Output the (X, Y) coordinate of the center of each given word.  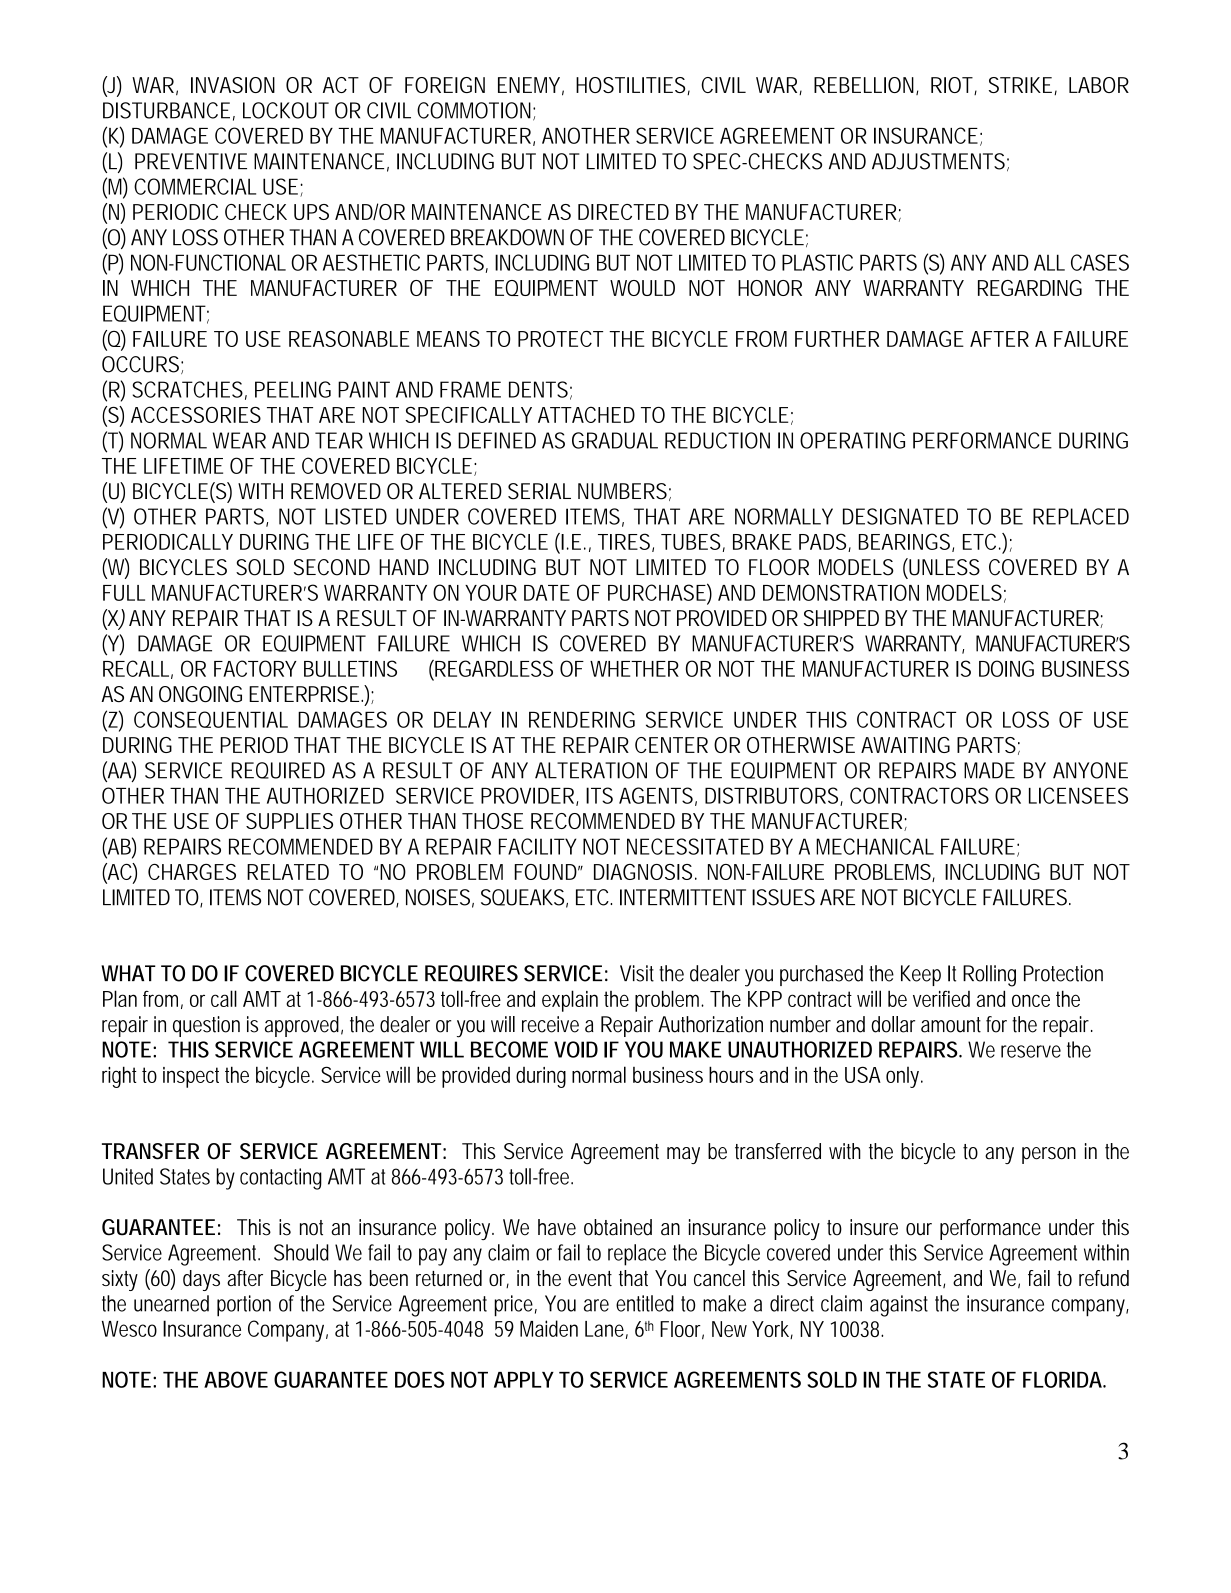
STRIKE (1022, 86)
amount (951, 1025)
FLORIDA (1063, 1379)
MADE (989, 770)
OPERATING (852, 440)
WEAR (239, 440)
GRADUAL (615, 440)
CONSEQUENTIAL (211, 719)
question (206, 1026)
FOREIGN (445, 85)
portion (244, 1306)
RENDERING (582, 719)
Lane (606, 1330)
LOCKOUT (286, 110)
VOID (576, 1049)
